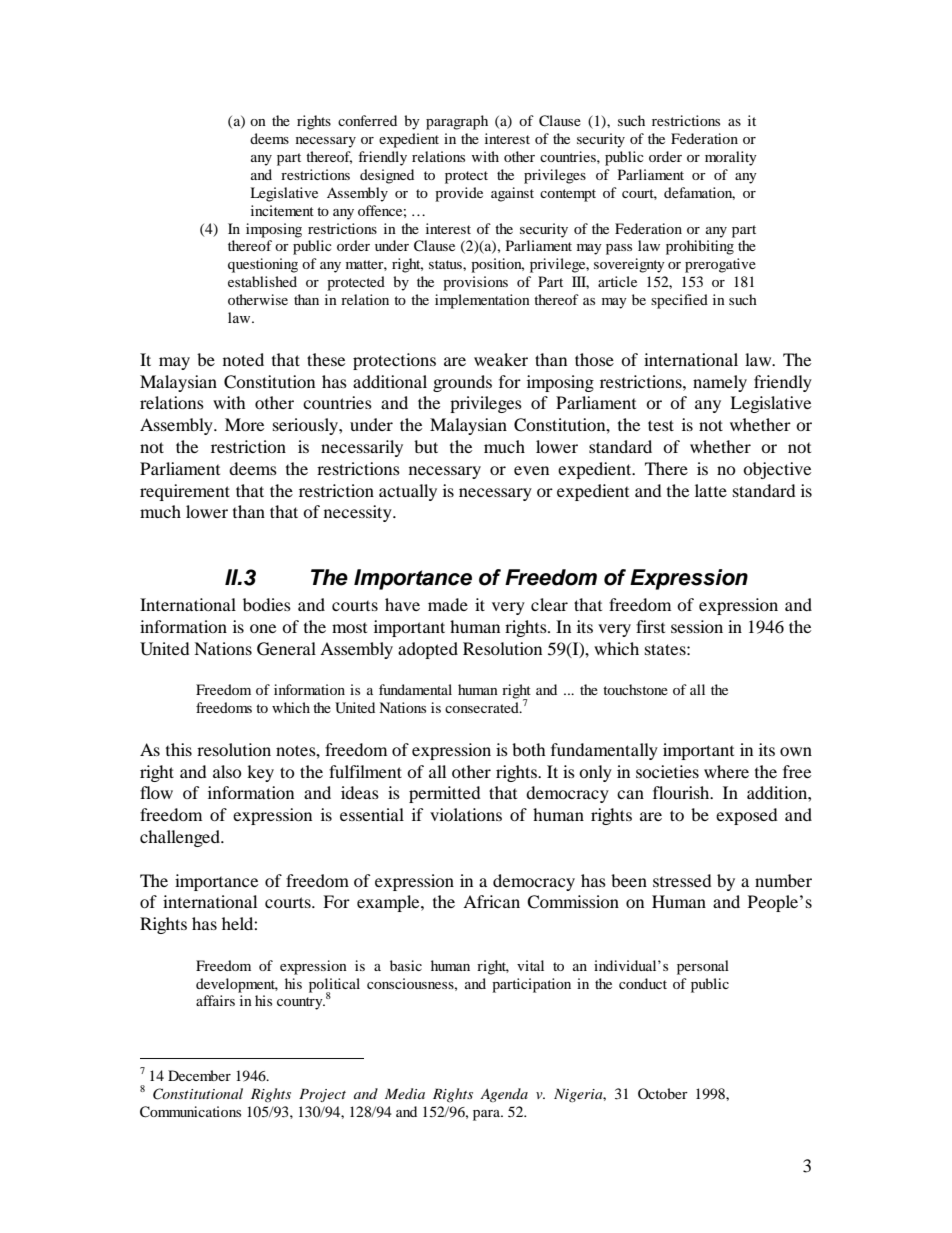 Image resolution: width=952 pixels, height=1233 pixels. What do you see at coordinates (459, 194) in the image?
I see `provide` at bounding box center [459, 194].
